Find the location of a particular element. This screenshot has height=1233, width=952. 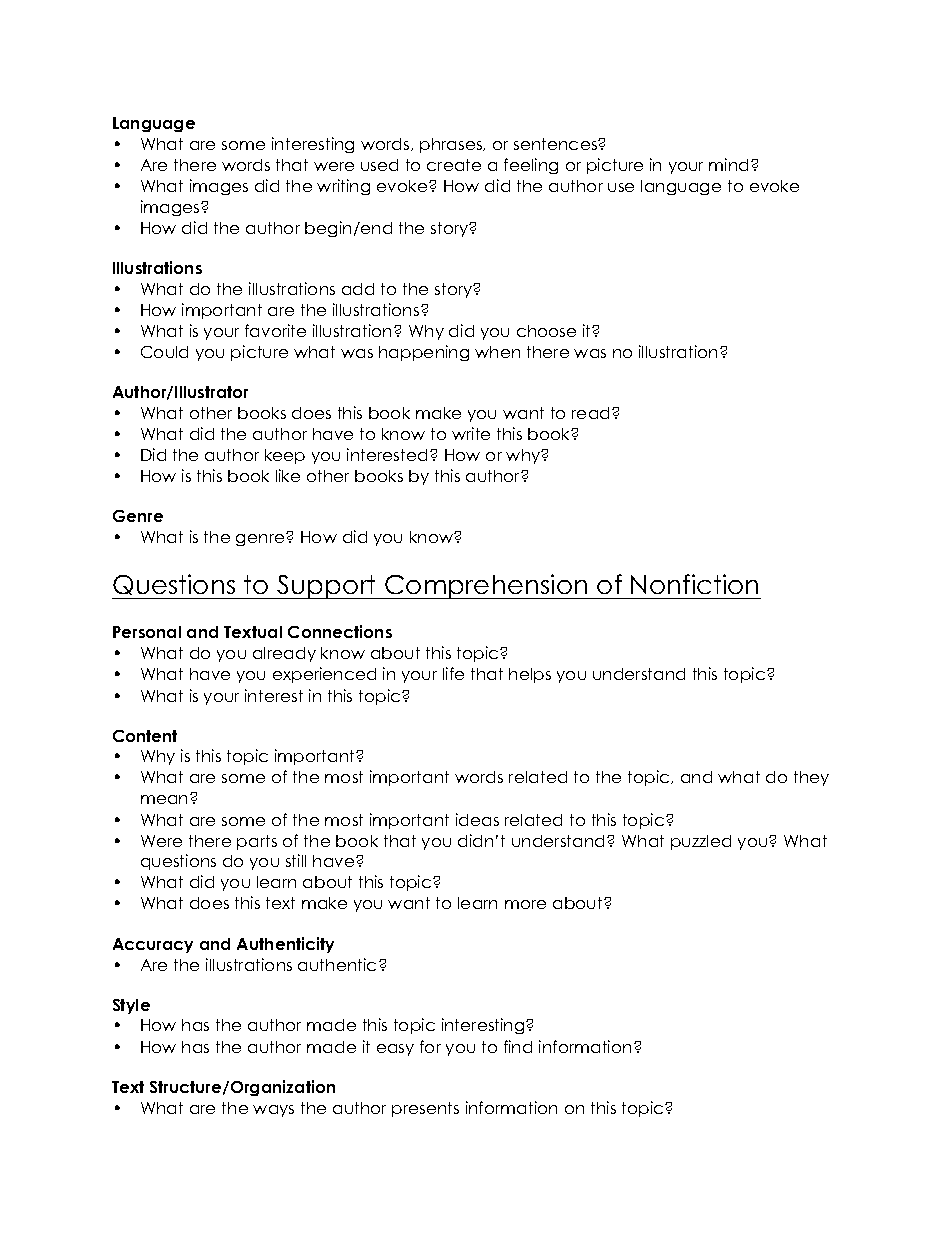

writing is located at coordinates (343, 187).
